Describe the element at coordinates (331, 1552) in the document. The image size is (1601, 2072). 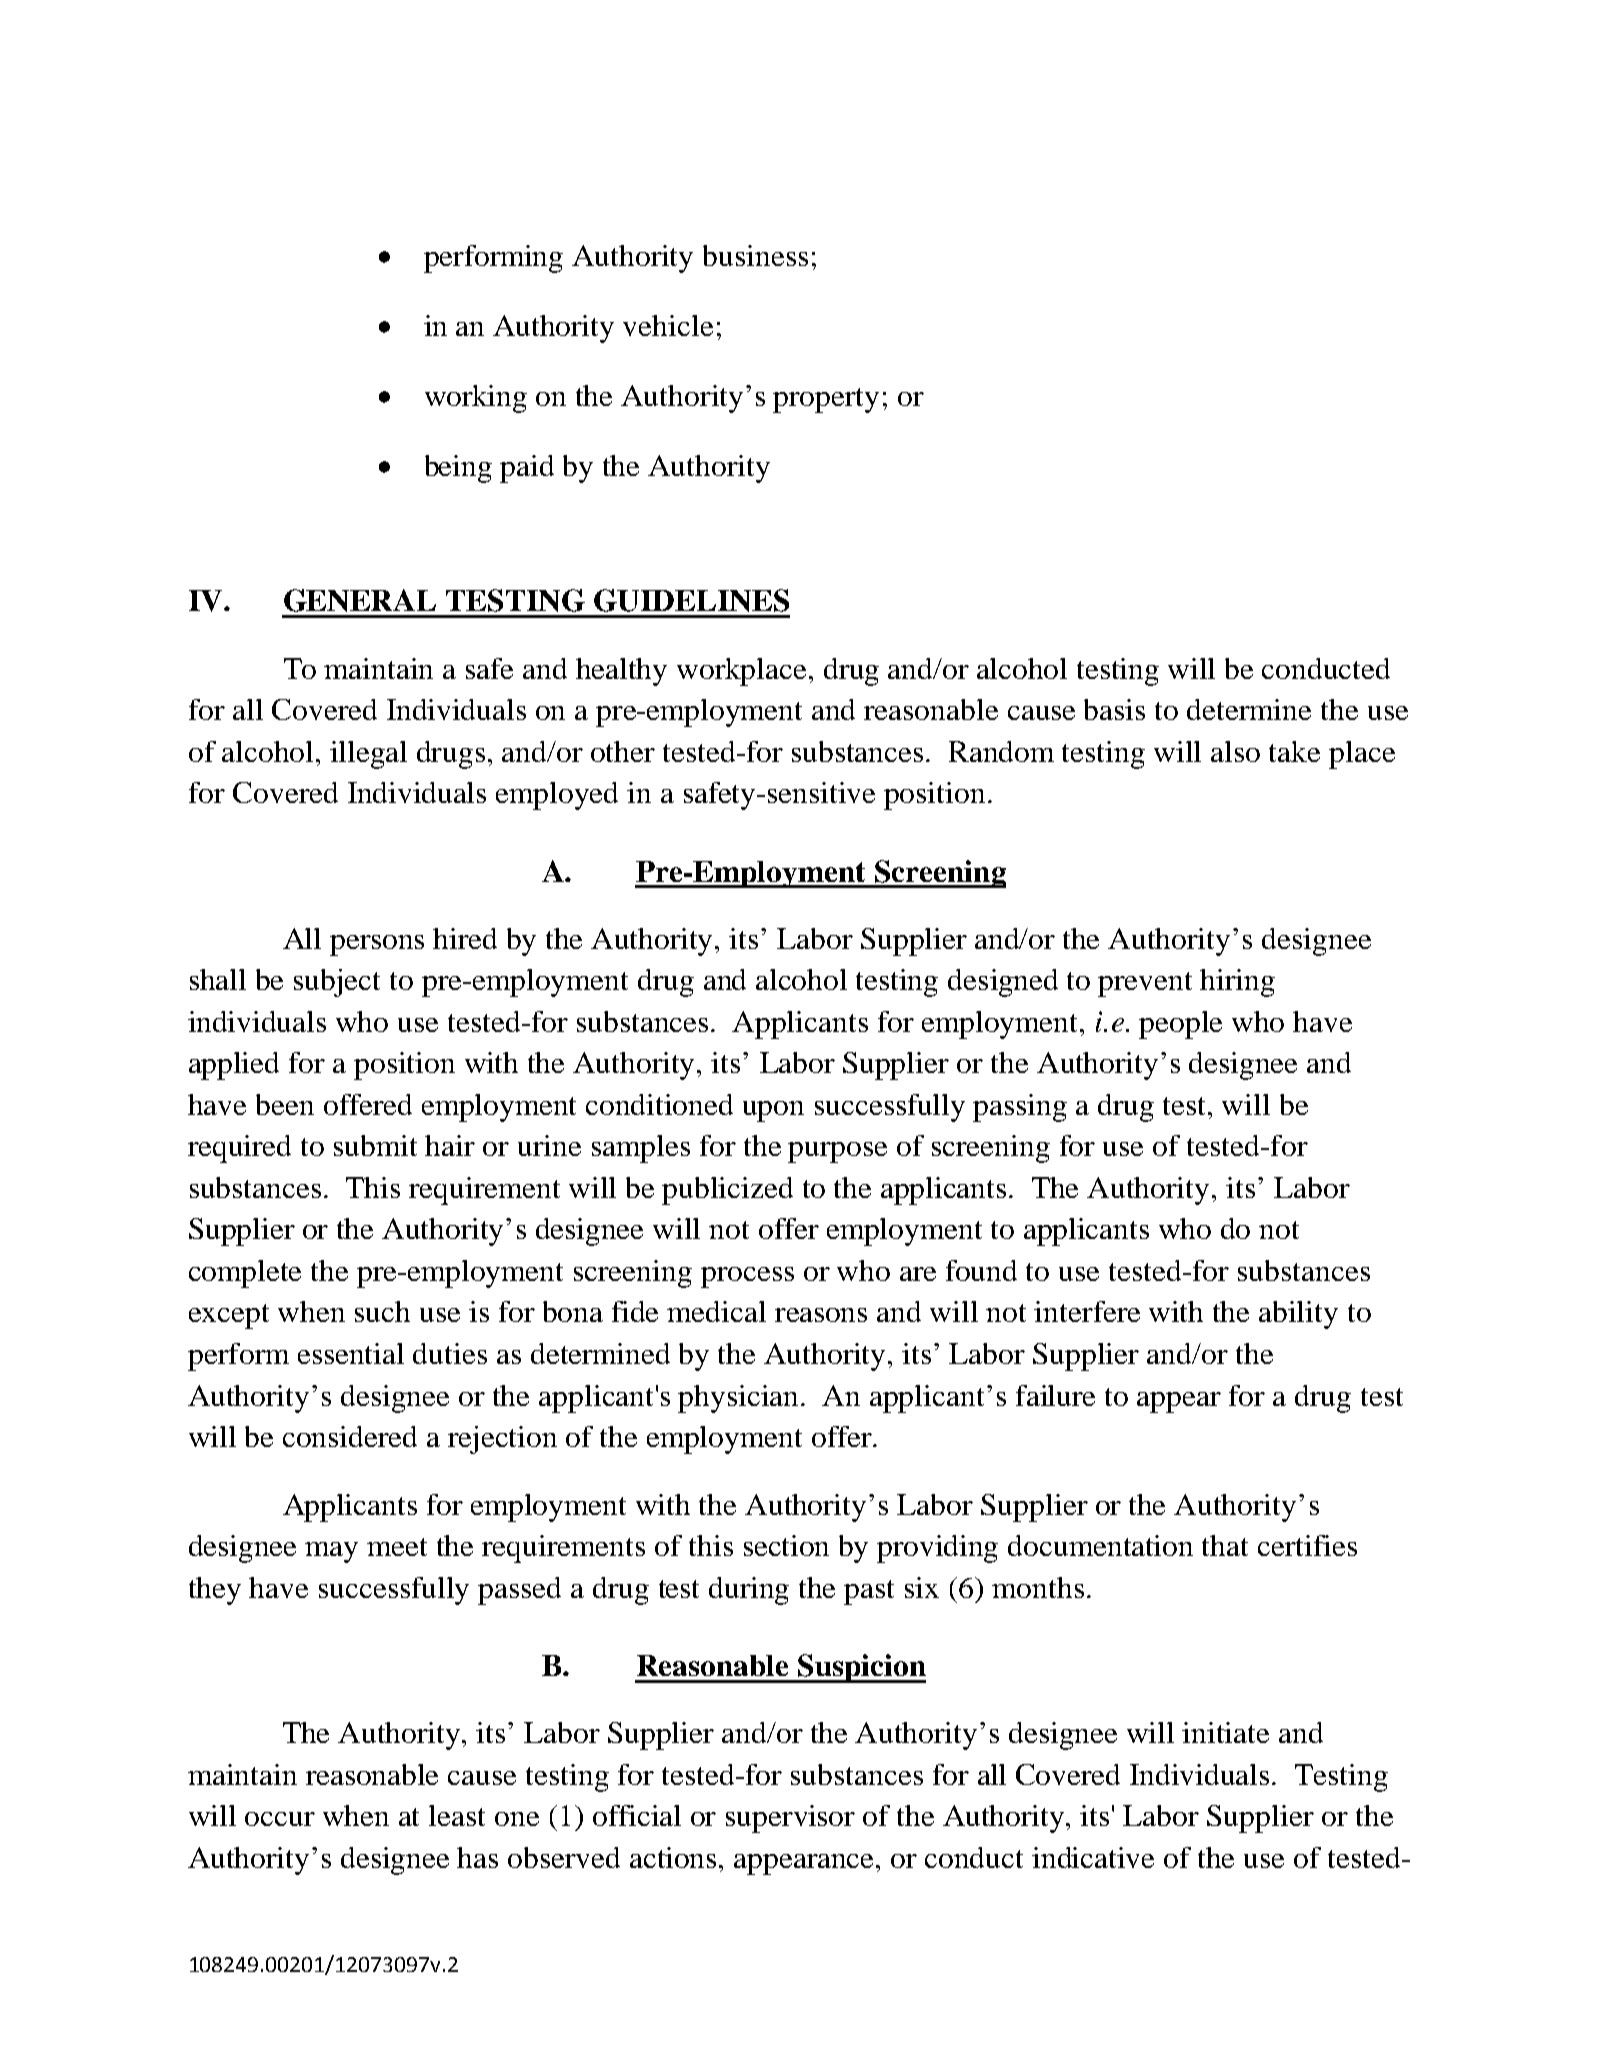
I see `may` at that location.
